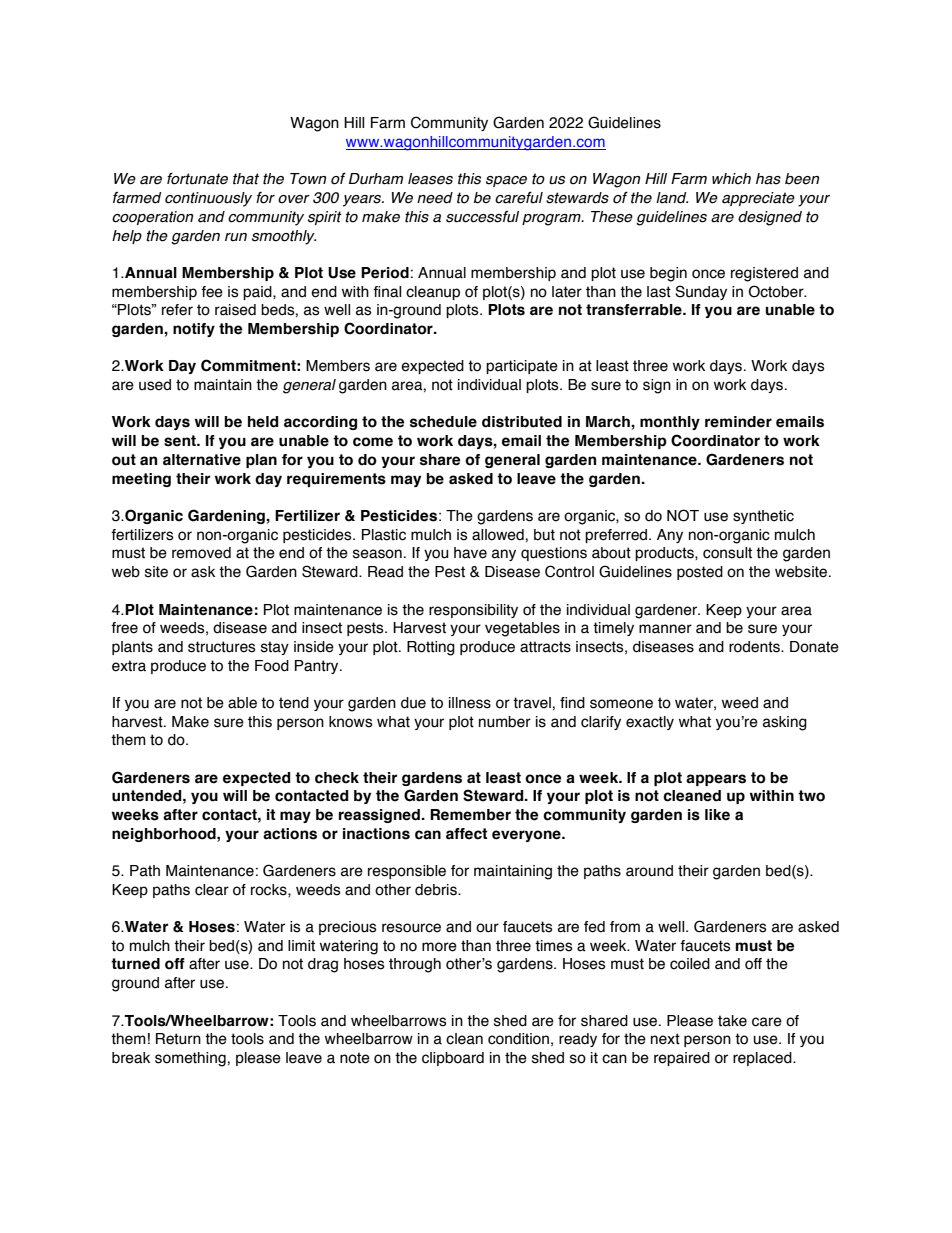 This document has width=952, height=1233. Describe the element at coordinates (208, 199) in the document. I see `continuously` at that location.
